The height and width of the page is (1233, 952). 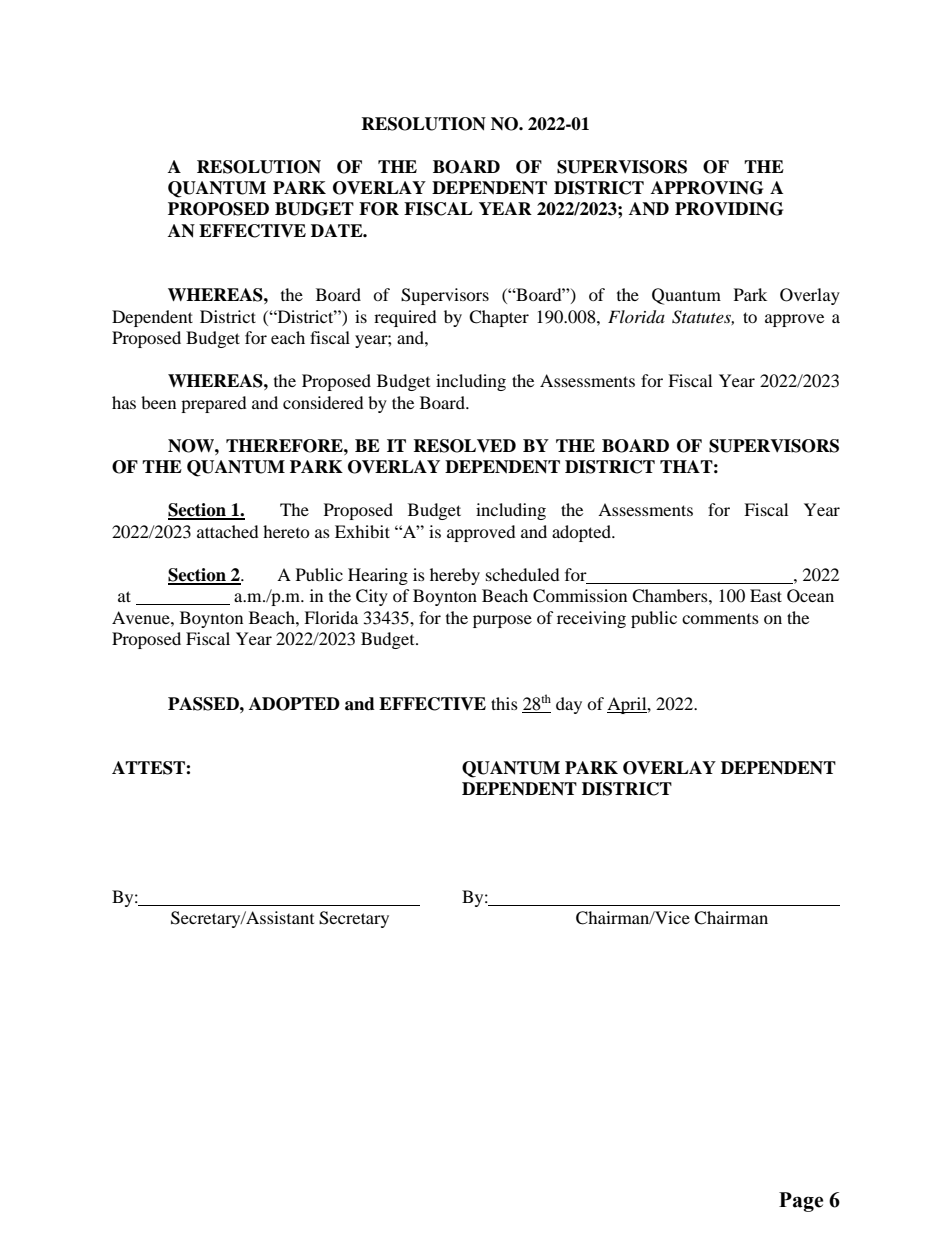 What do you see at coordinates (729, 209) in the page?
I see `PROVIDING` at bounding box center [729, 209].
